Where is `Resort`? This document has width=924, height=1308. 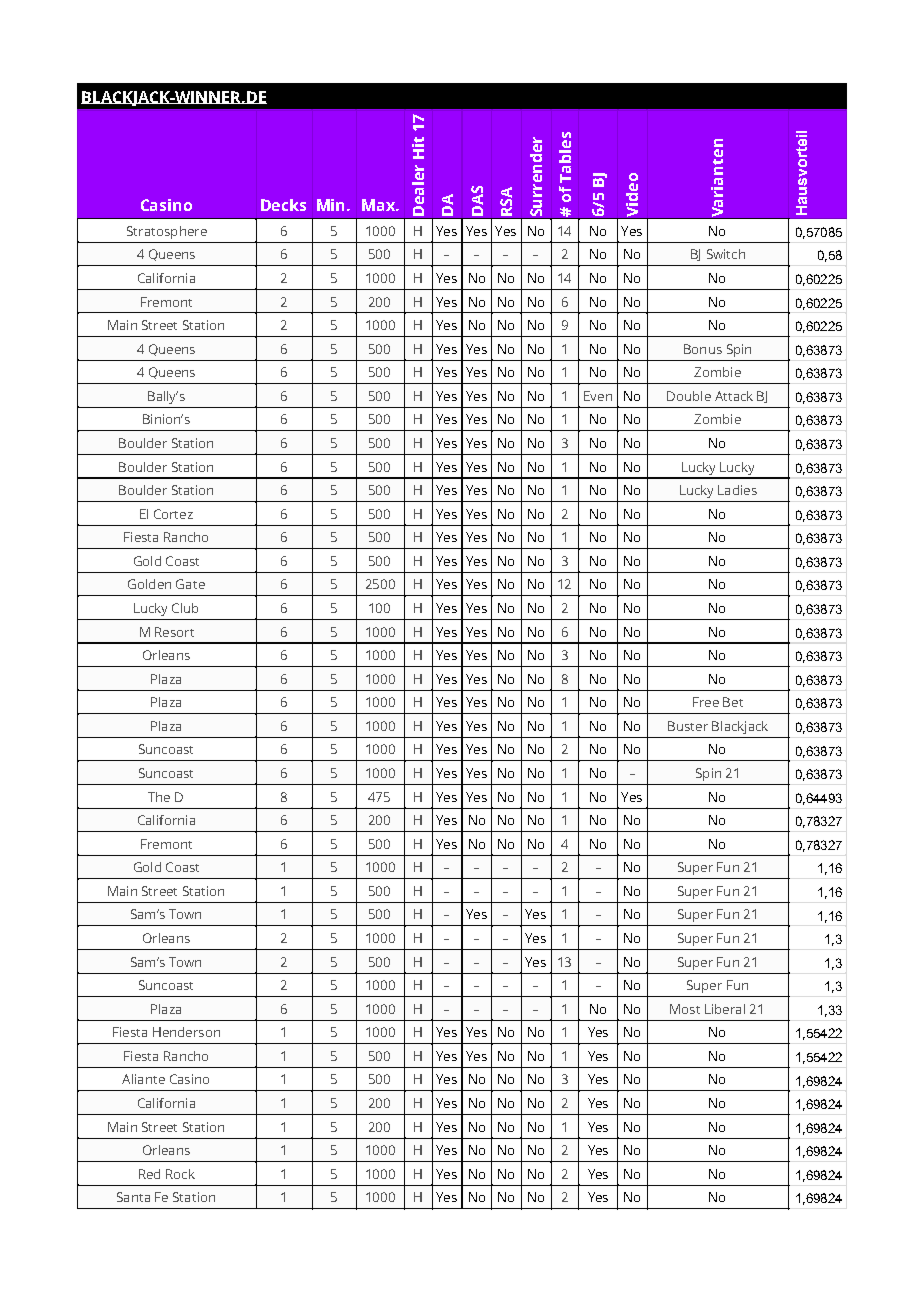
Resort is located at coordinates (174, 632).
